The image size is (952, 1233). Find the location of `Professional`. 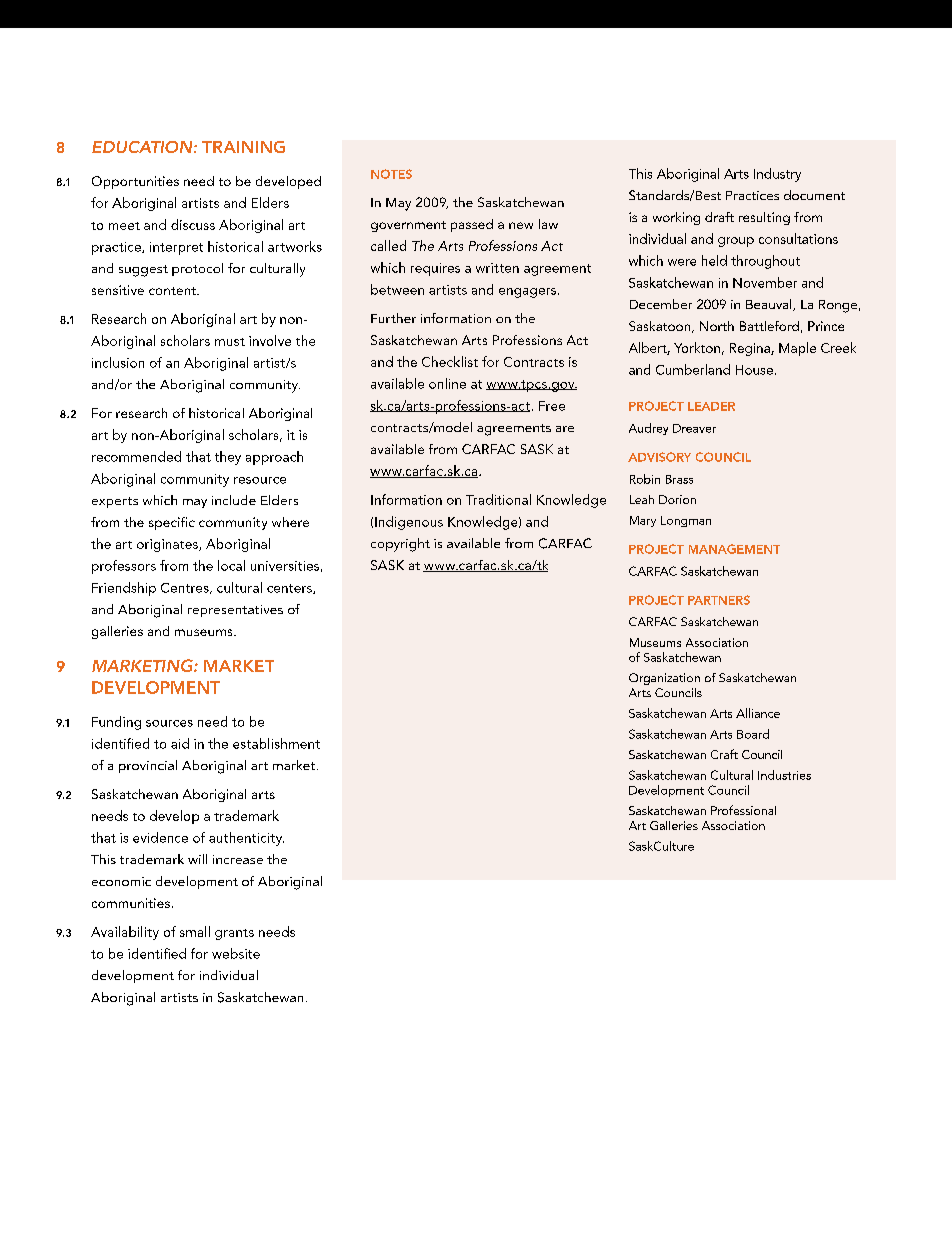

Professional is located at coordinates (743, 810).
